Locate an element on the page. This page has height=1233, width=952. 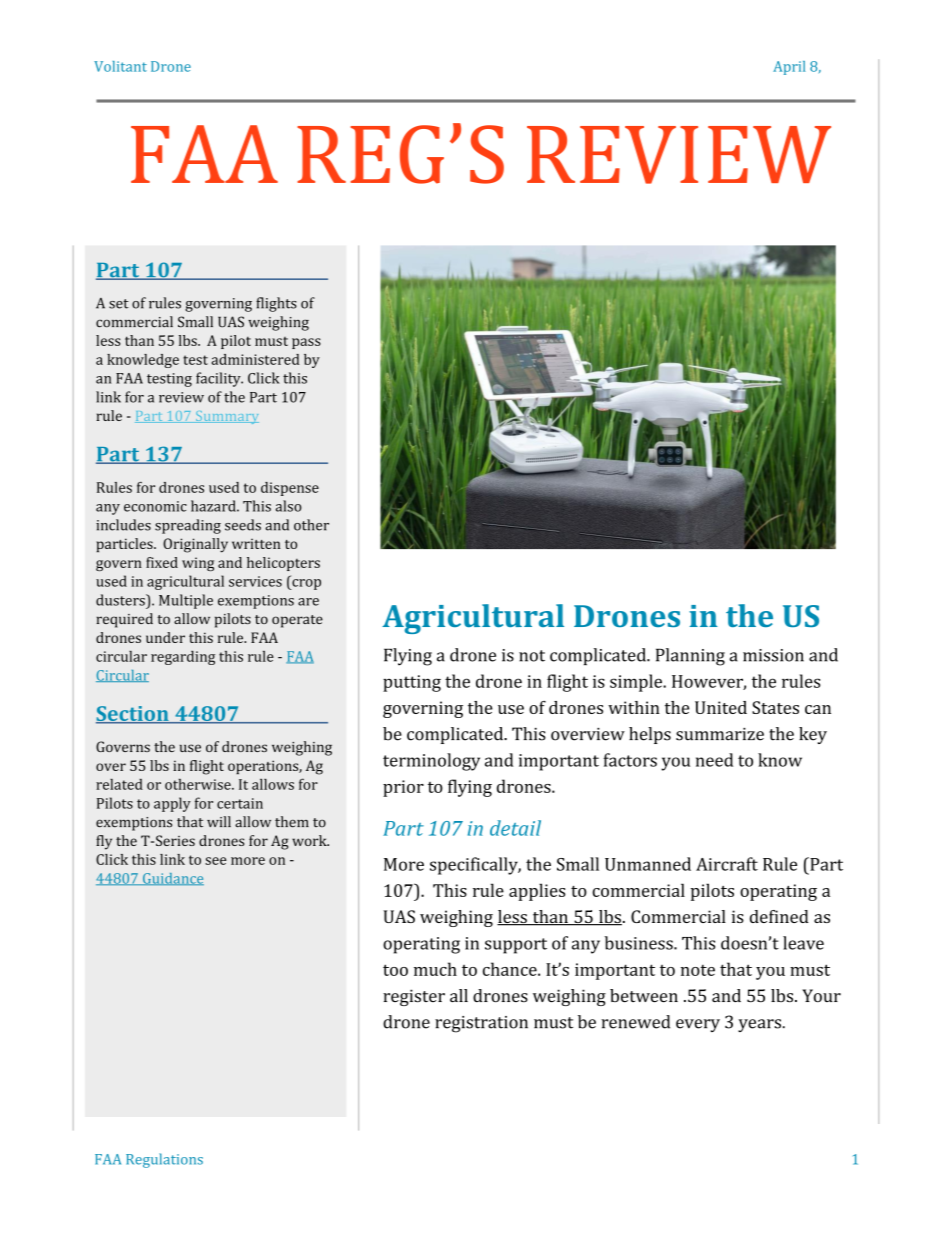
April is located at coordinates (789, 68).
